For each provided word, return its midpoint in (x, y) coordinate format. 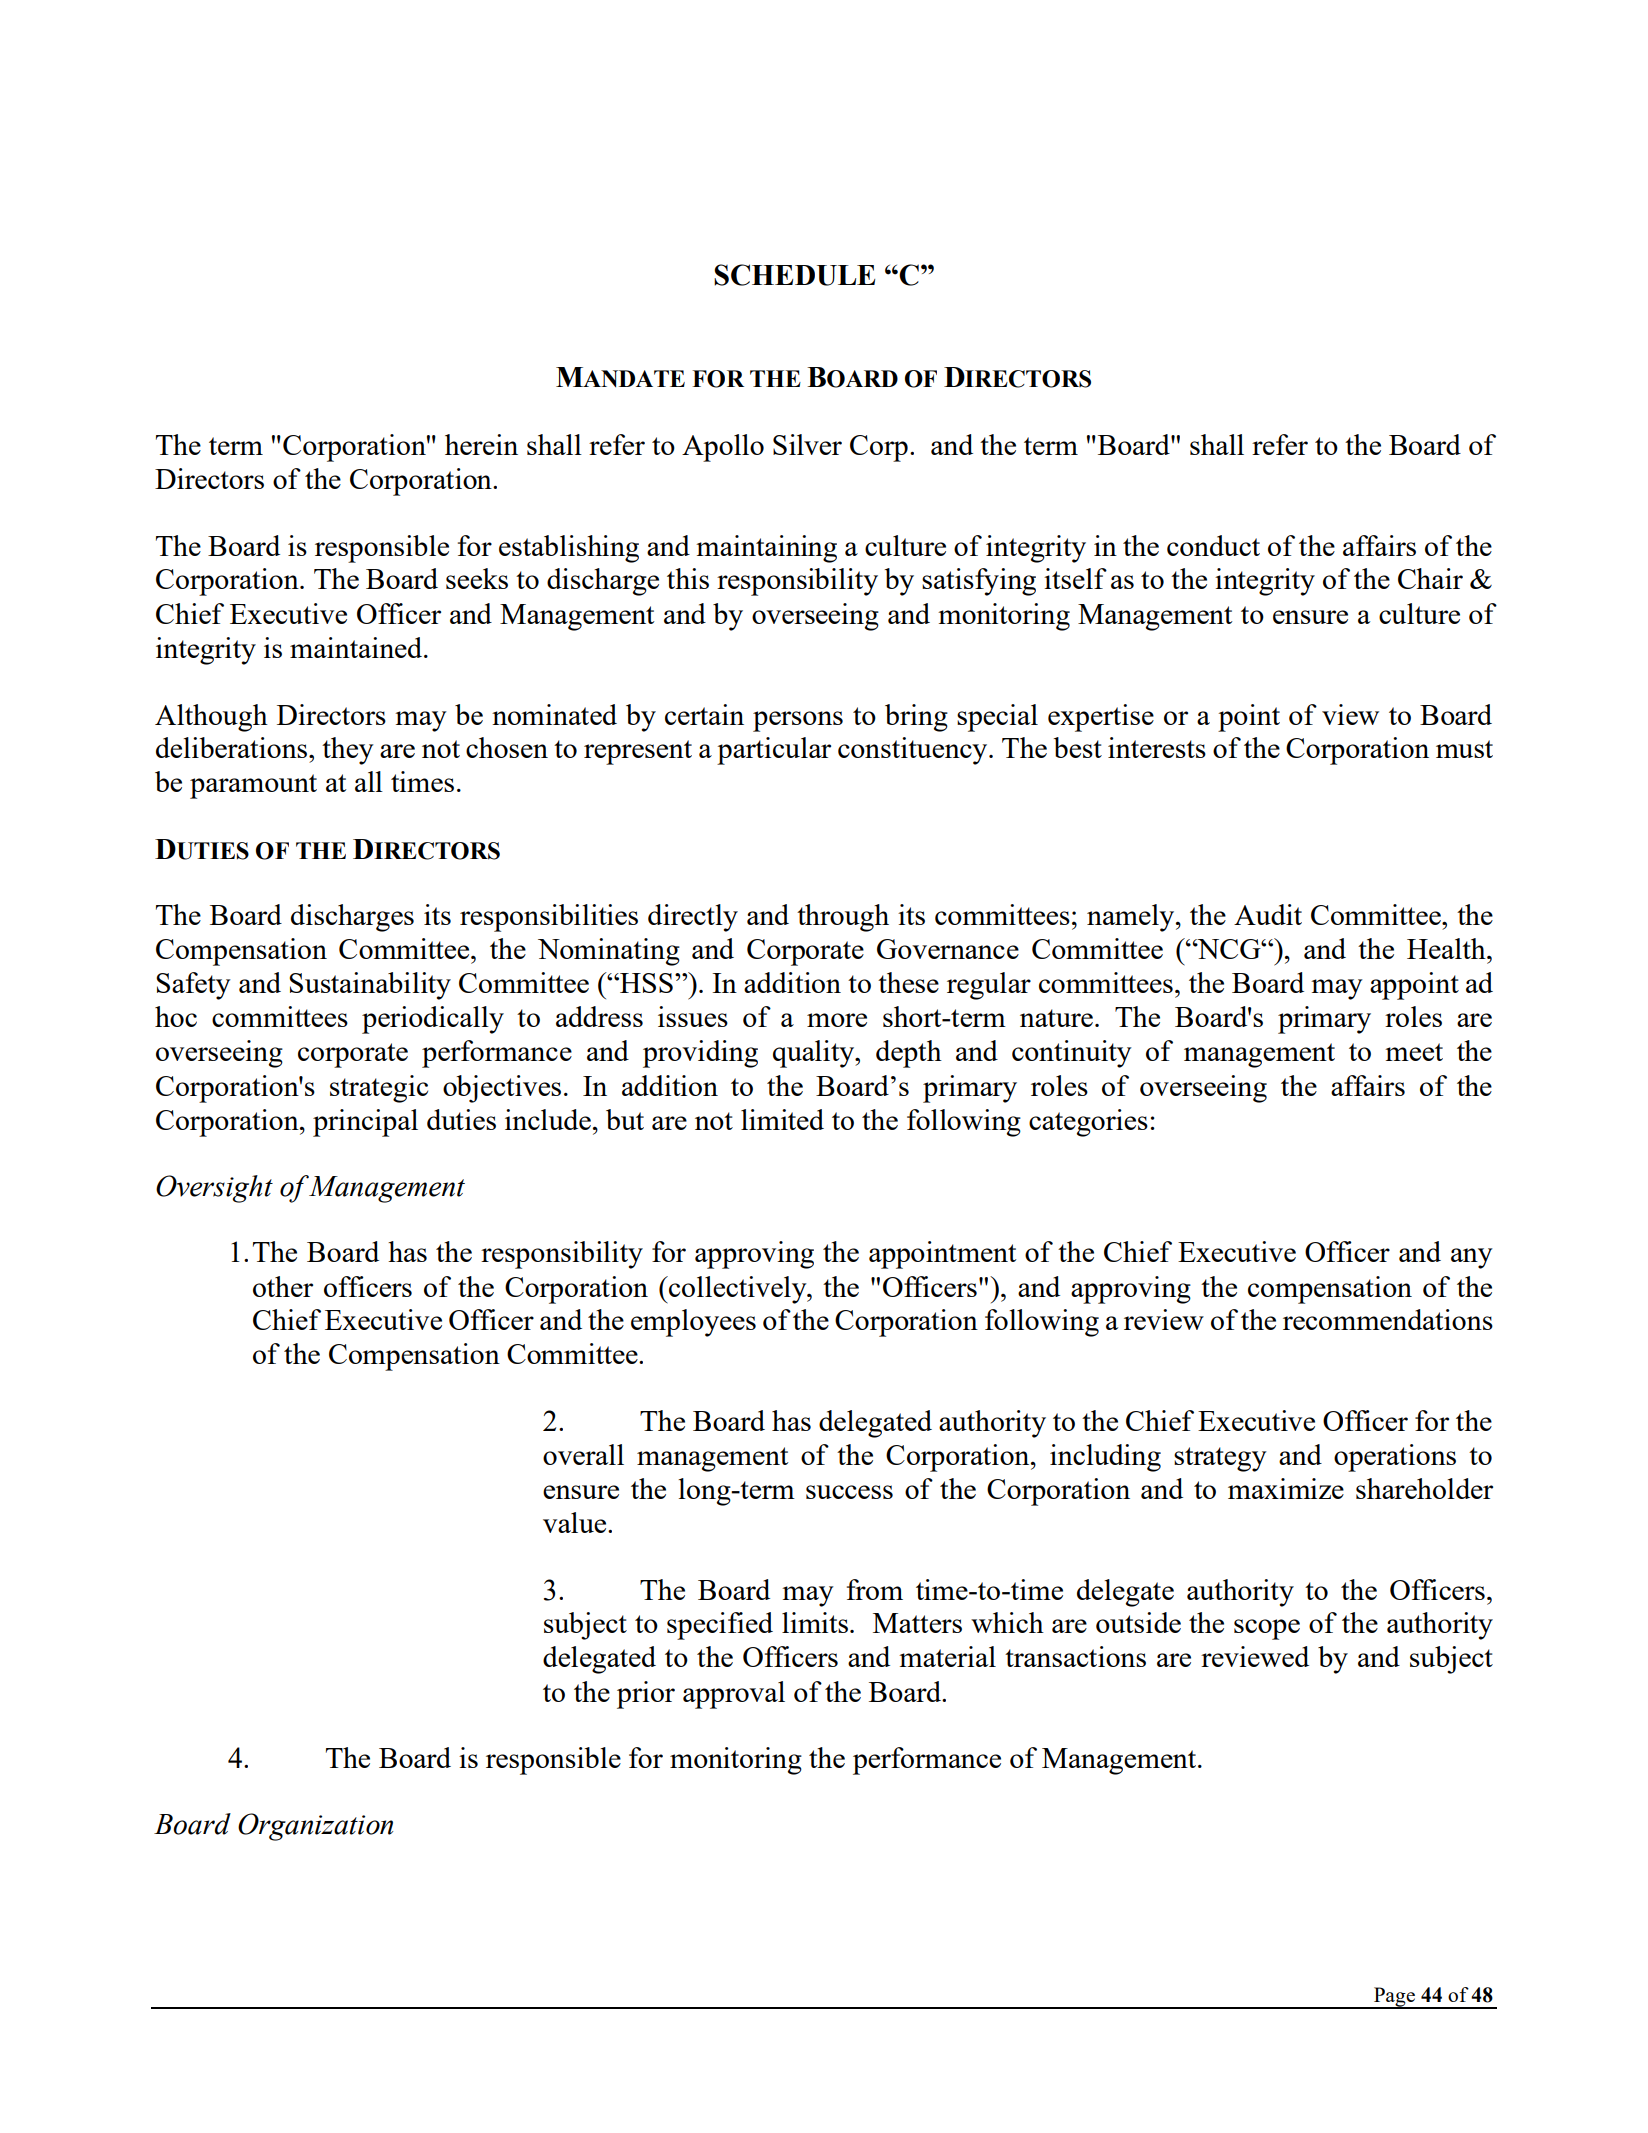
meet (1414, 1052)
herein (481, 444)
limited (782, 1119)
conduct (1213, 545)
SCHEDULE (794, 275)
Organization (315, 1827)
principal (365, 1123)
